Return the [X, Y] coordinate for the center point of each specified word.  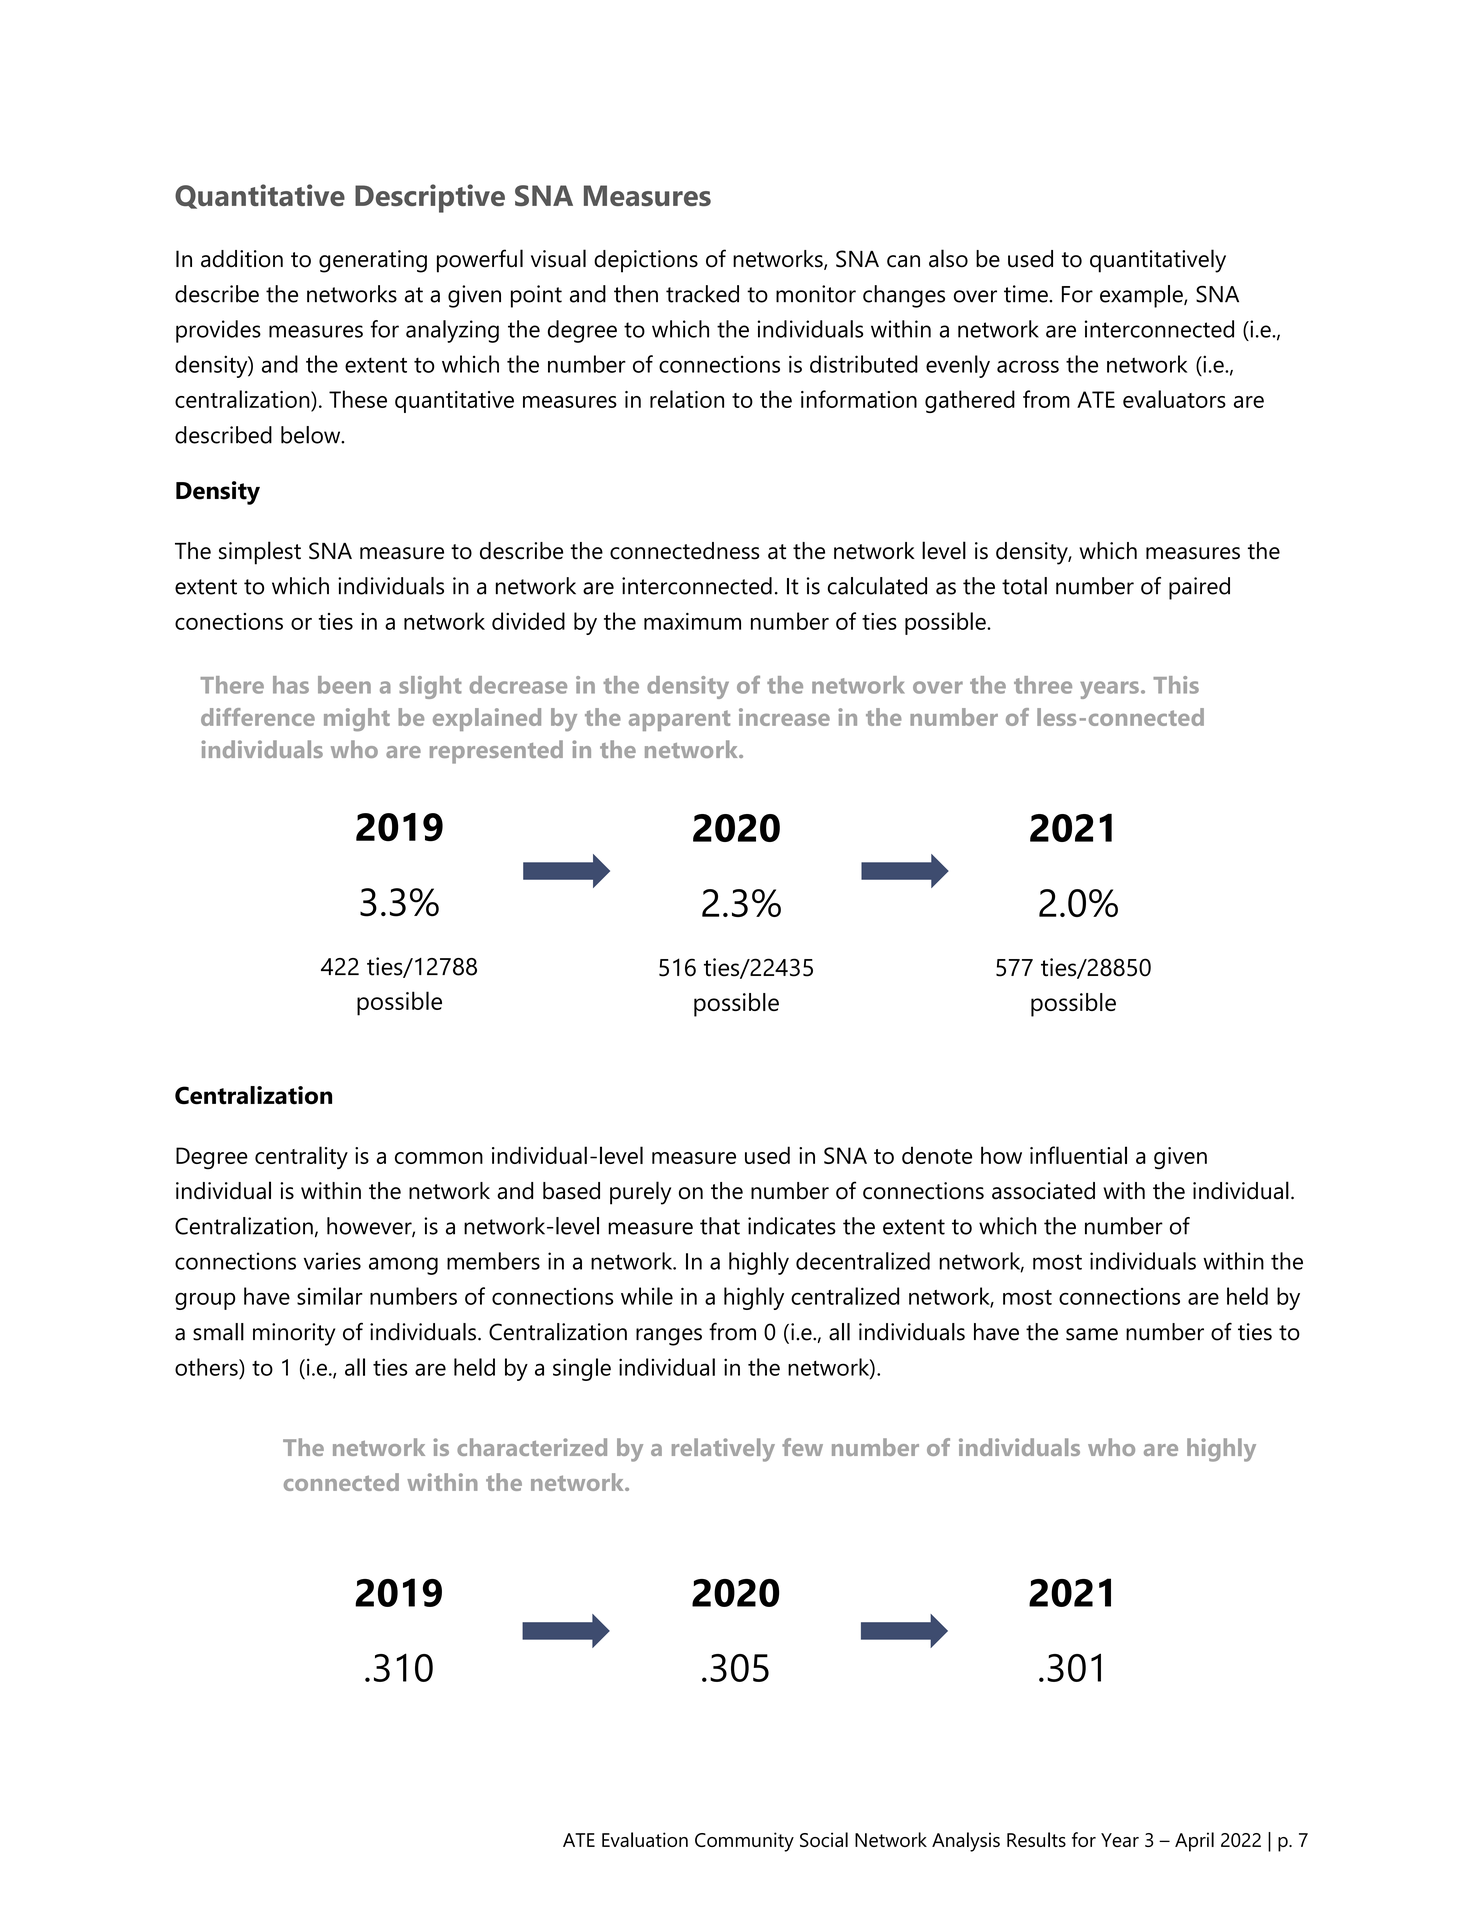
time [1027, 294]
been [344, 685]
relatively [723, 1450]
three [1043, 685]
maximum [692, 621]
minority [294, 1334]
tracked [702, 294]
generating [373, 261]
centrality [301, 1157]
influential [1078, 1155]
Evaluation [645, 1839]
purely [640, 1193]
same [1092, 1334]
